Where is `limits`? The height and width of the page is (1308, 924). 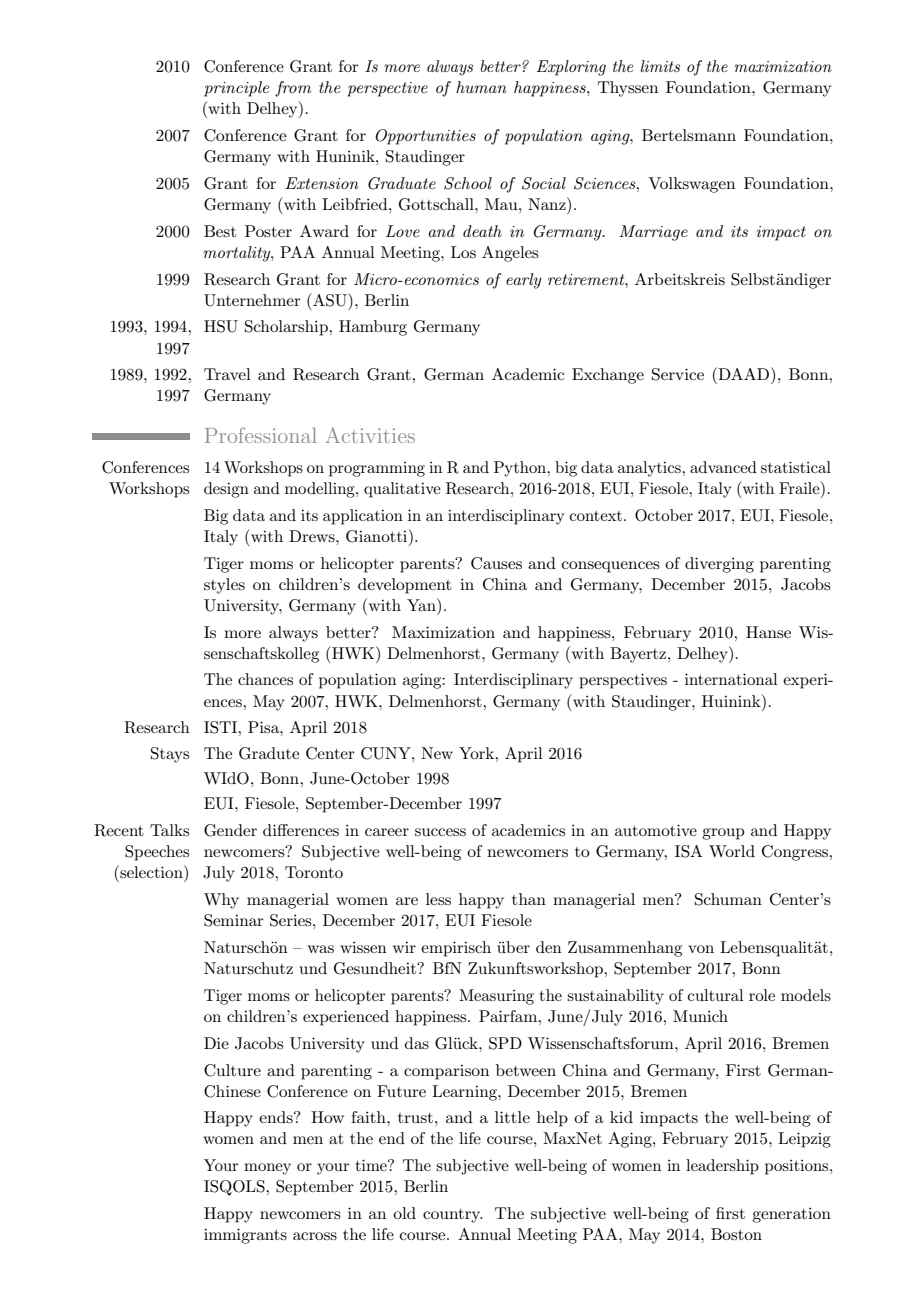 limits is located at coordinates (660, 66).
